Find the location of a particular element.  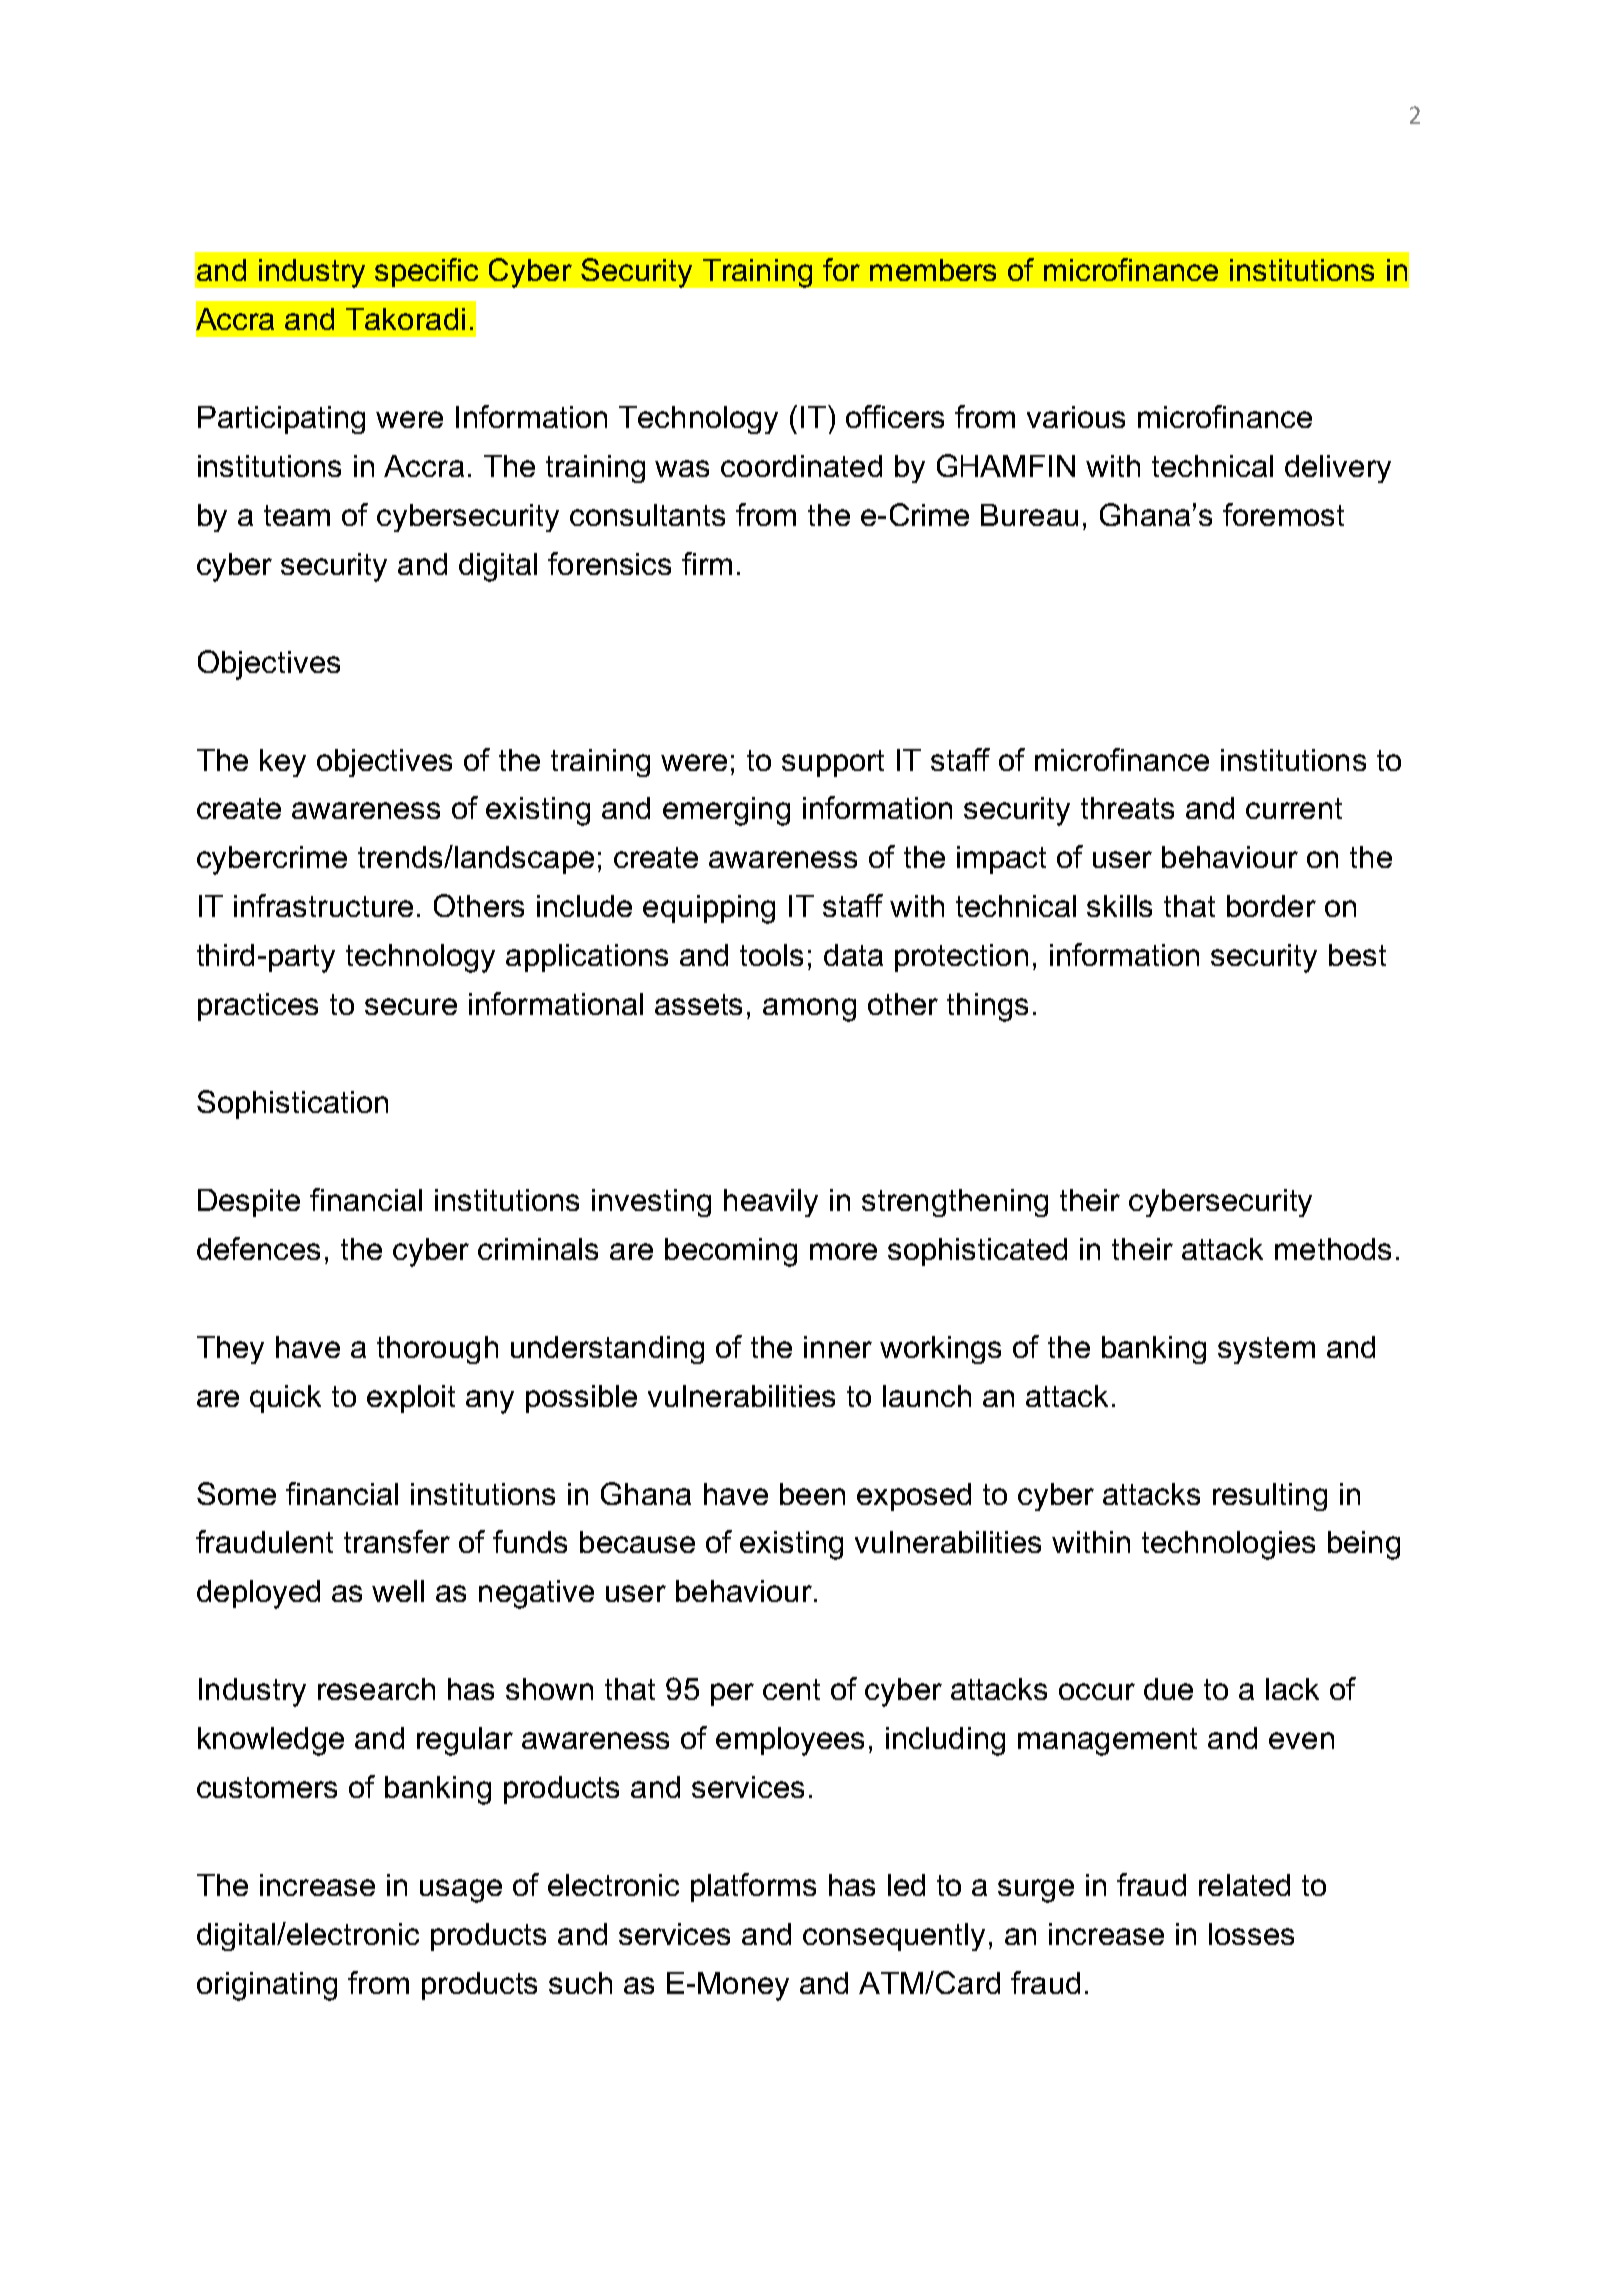

exploit is located at coordinates (411, 1399).
